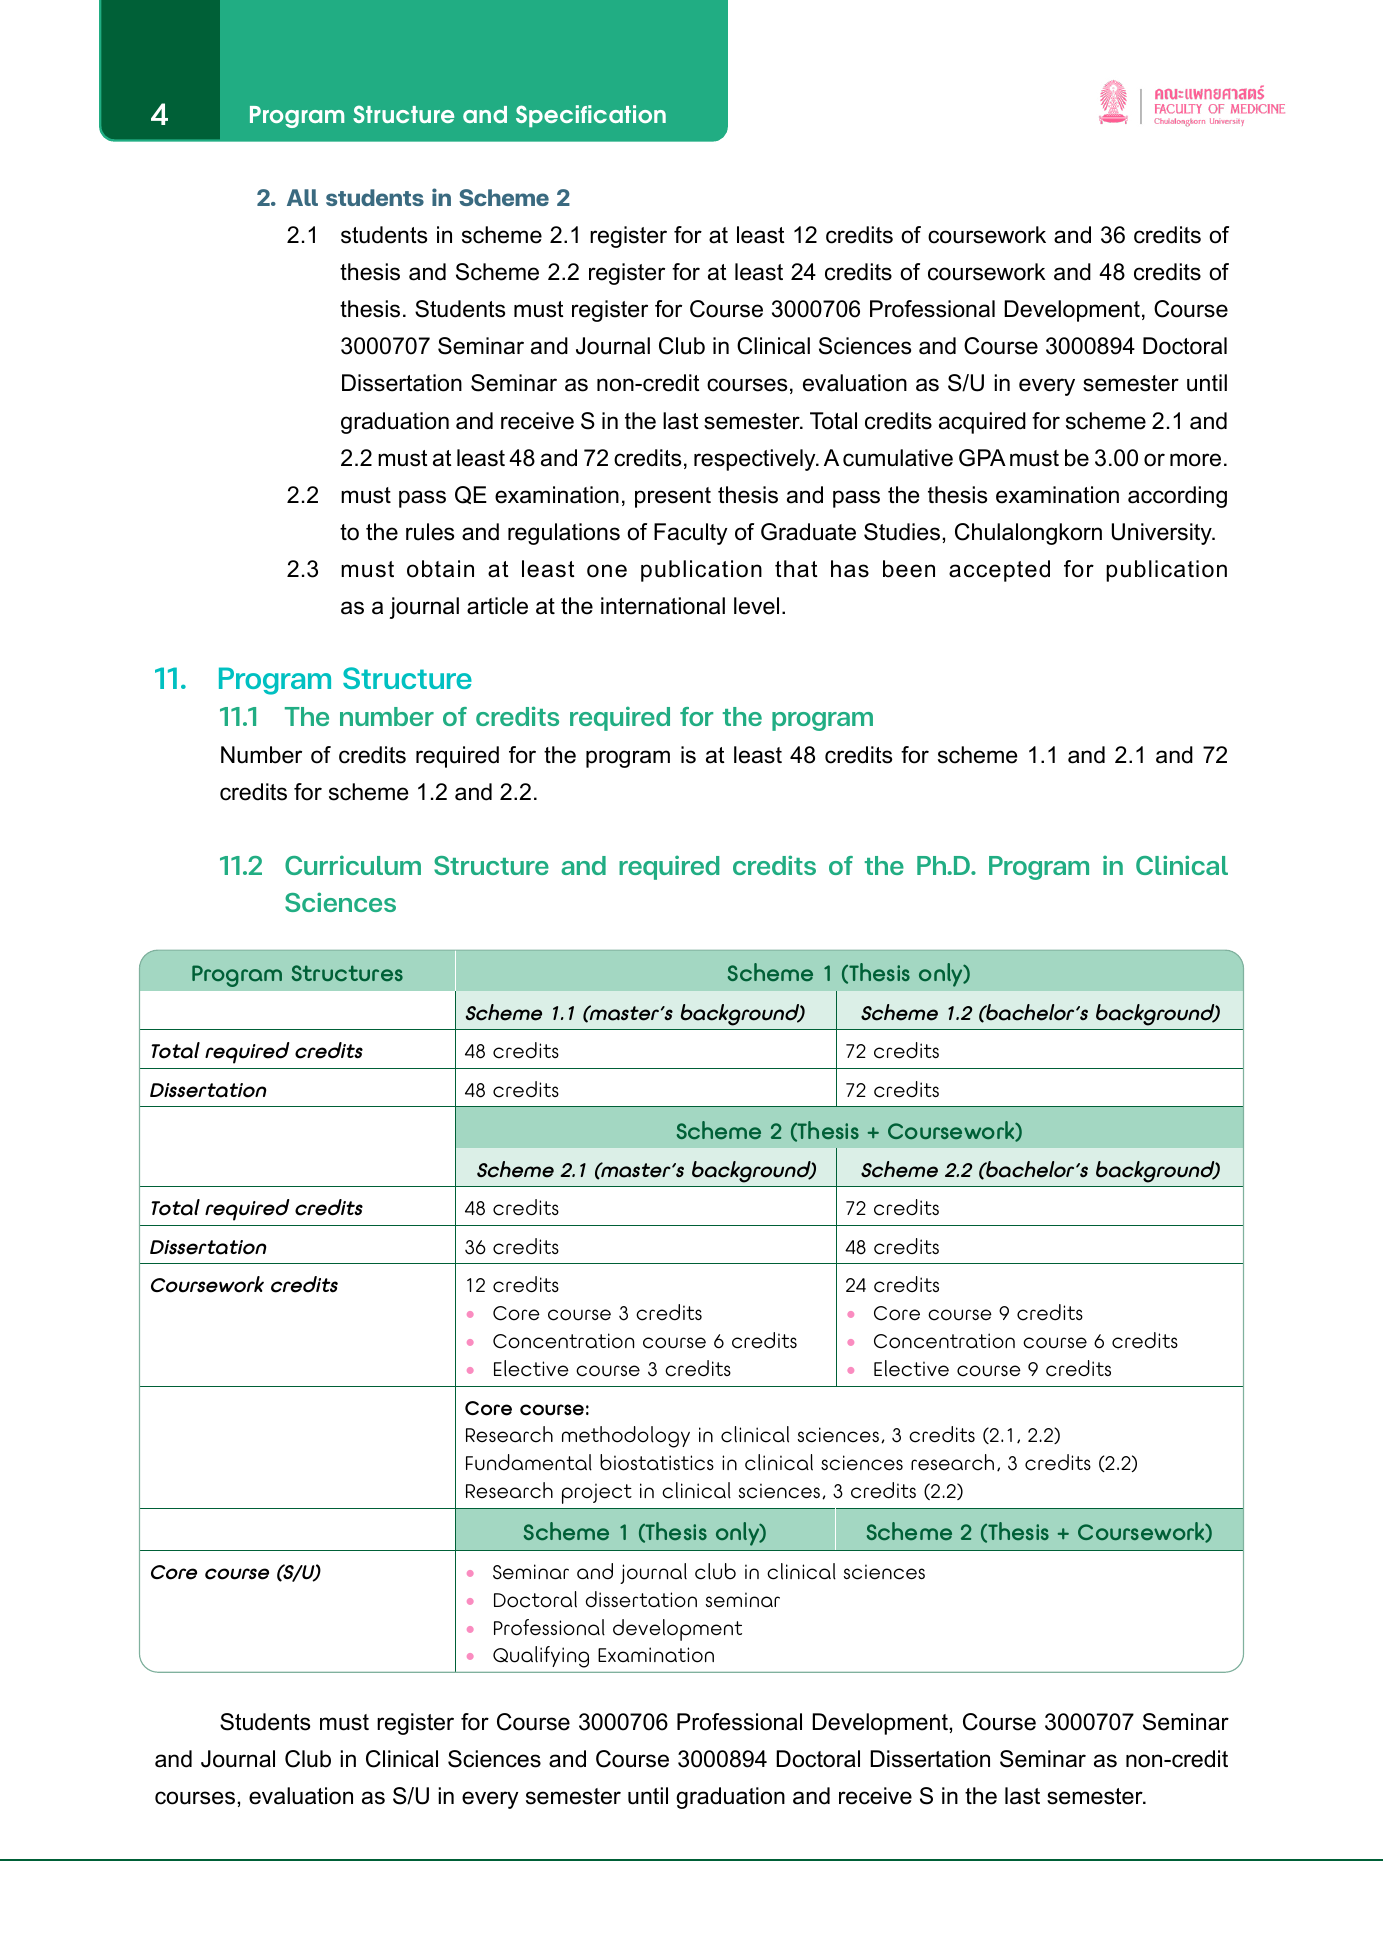  What do you see at coordinates (591, 116) in the document?
I see `Specification` at bounding box center [591, 116].
